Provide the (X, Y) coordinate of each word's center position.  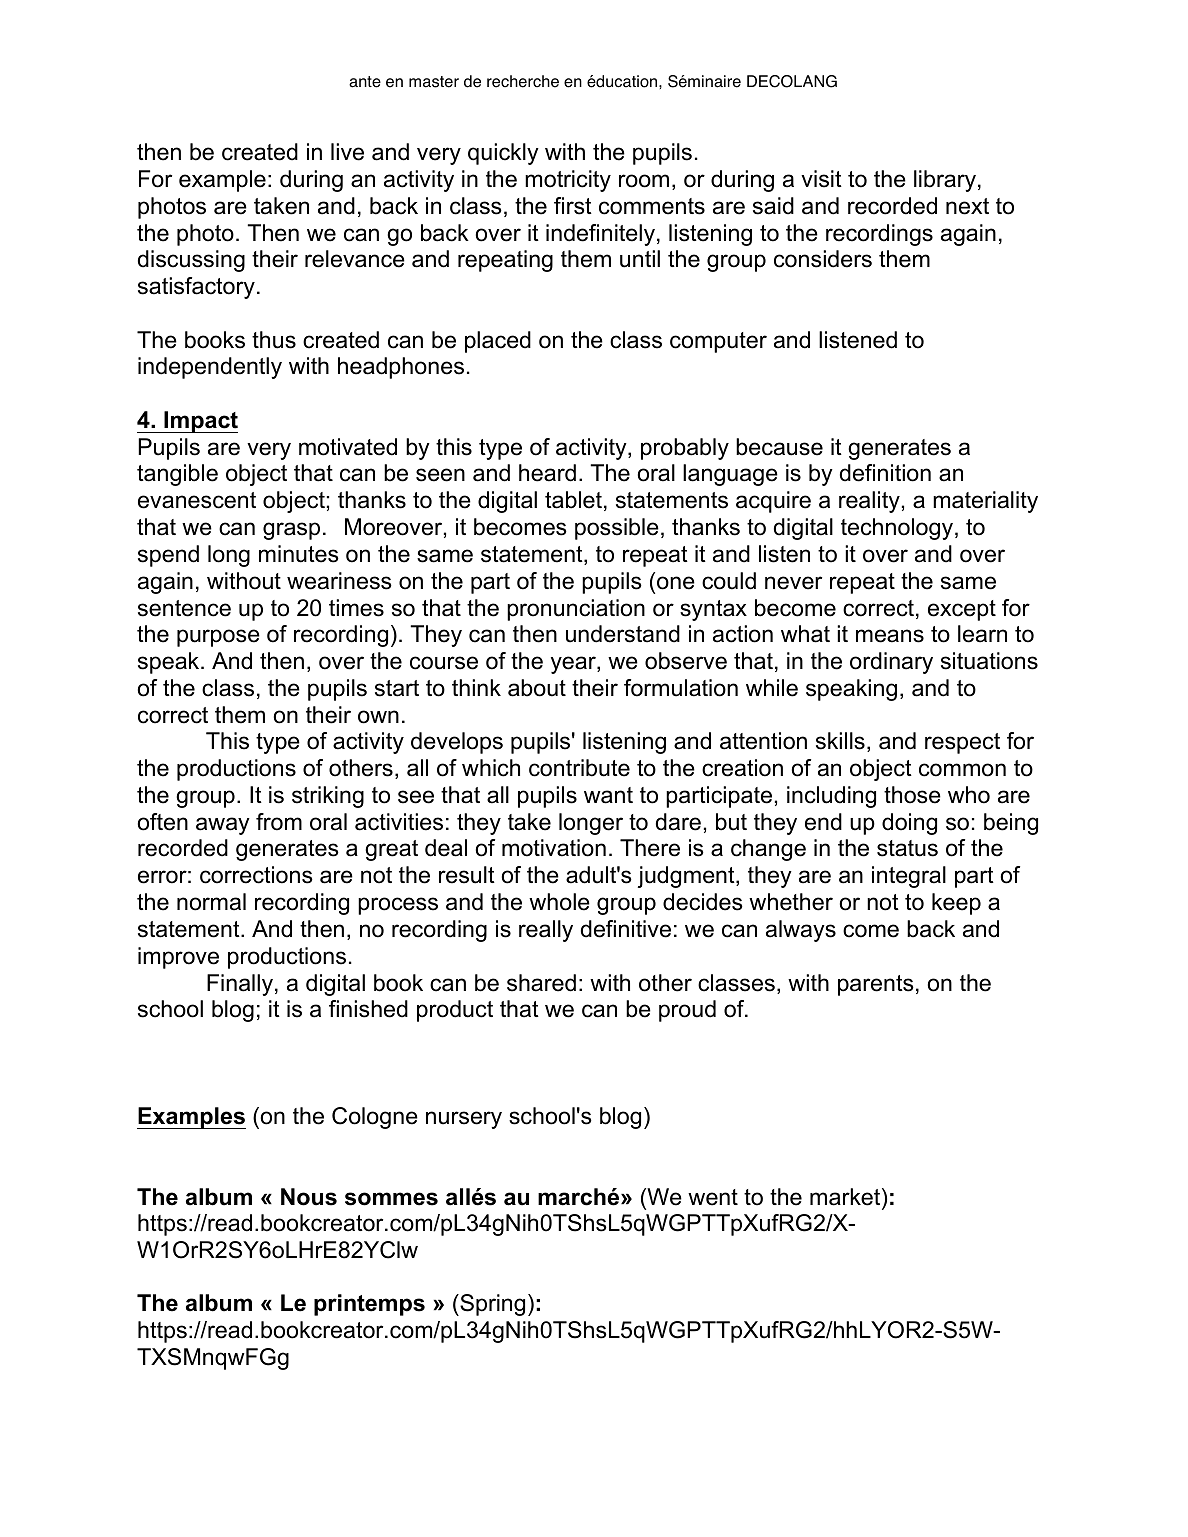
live (347, 152)
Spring (491, 1305)
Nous (309, 1197)
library (945, 181)
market (846, 1197)
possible (617, 529)
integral (909, 877)
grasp (291, 531)
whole (559, 902)
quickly (503, 154)
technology (898, 529)
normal (211, 902)
